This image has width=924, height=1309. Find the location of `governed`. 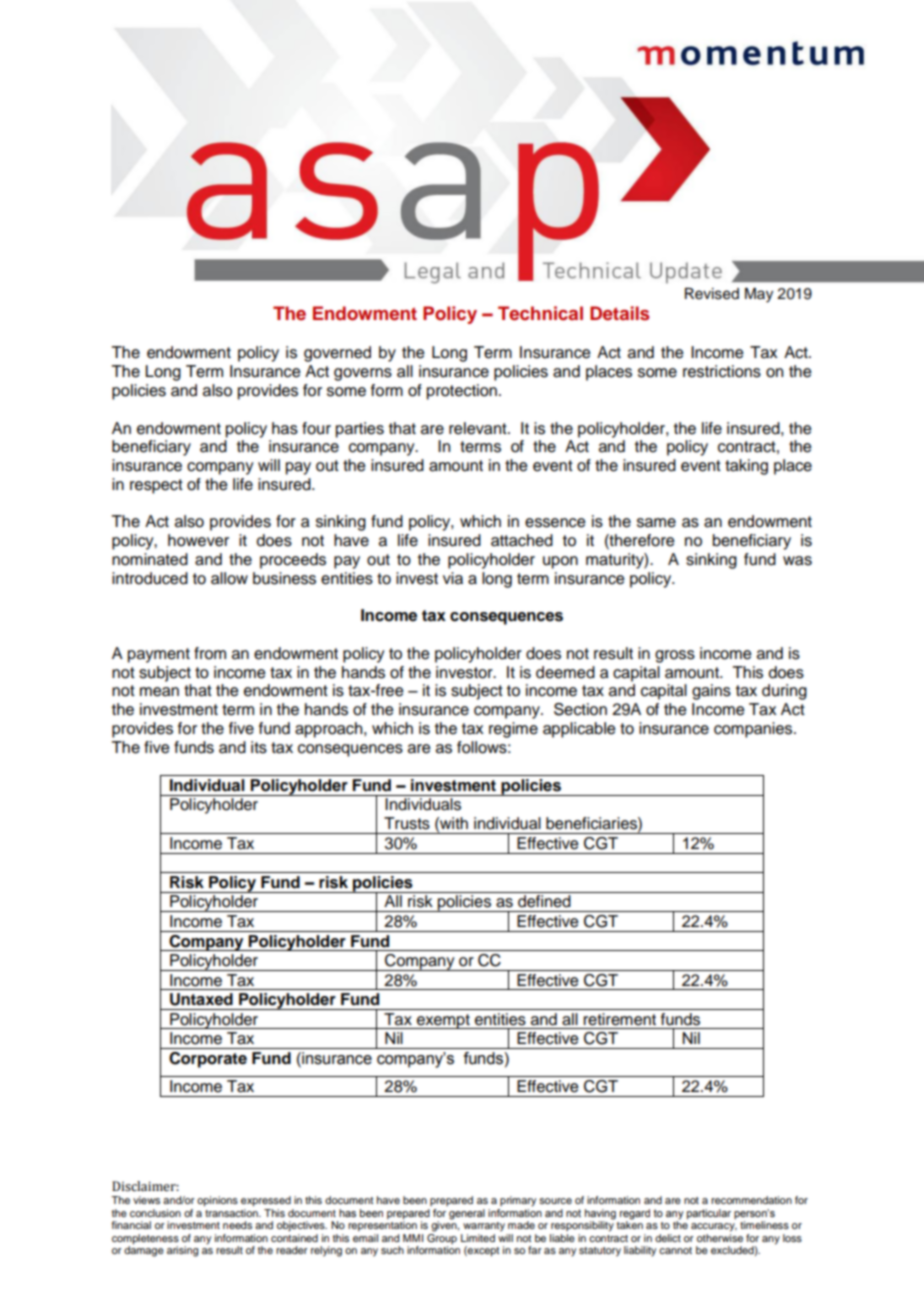

governed is located at coordinates (337, 354).
